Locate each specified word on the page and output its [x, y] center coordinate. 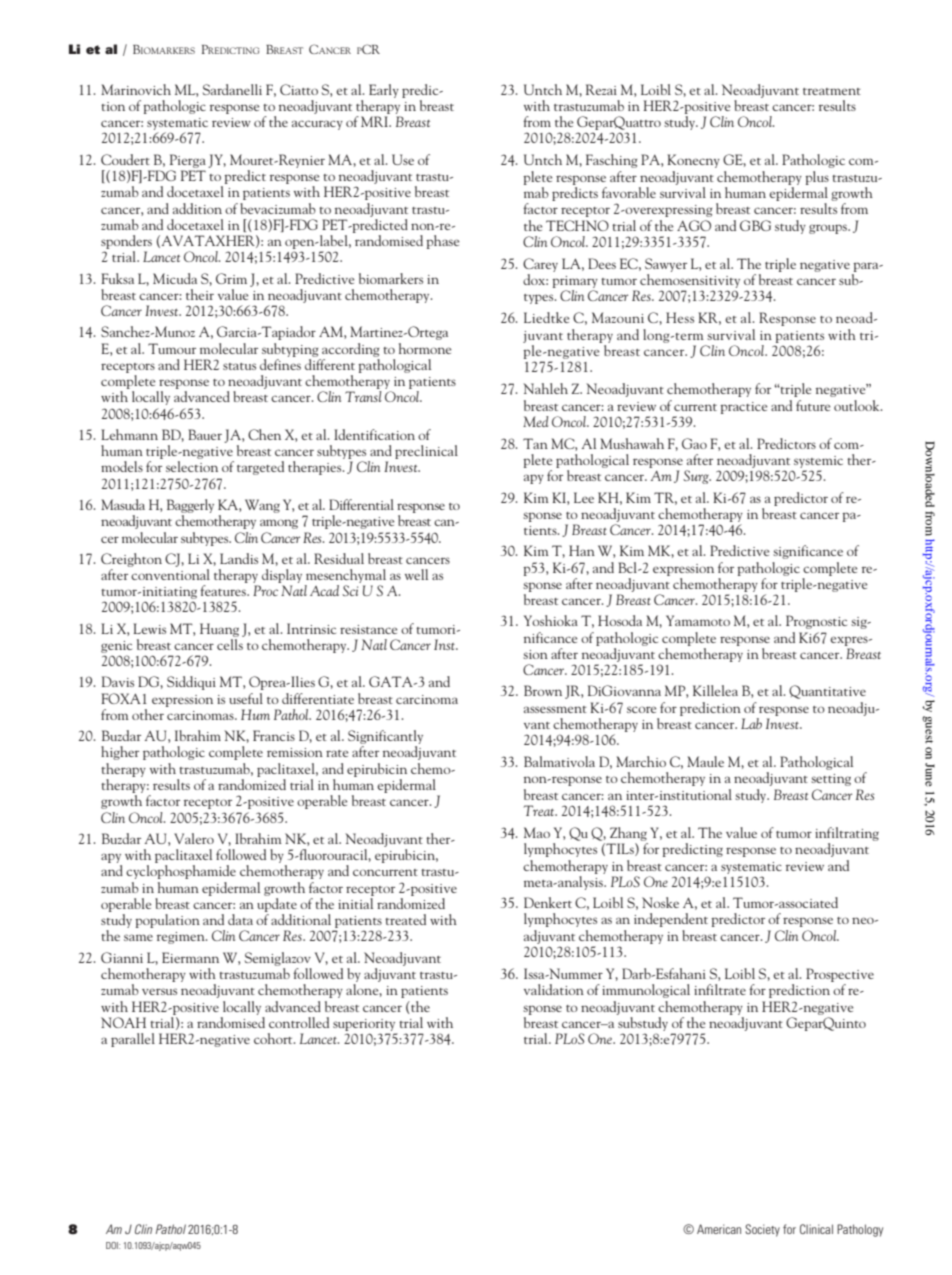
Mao [537, 832]
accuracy [317, 125]
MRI [375, 121]
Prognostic [816, 622]
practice [744, 408]
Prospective [840, 975]
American [719, 1229]
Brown [543, 690]
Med [535, 421]
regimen [182, 938]
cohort [274, 1038]
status [239, 366]
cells [230, 644]
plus [817, 178]
